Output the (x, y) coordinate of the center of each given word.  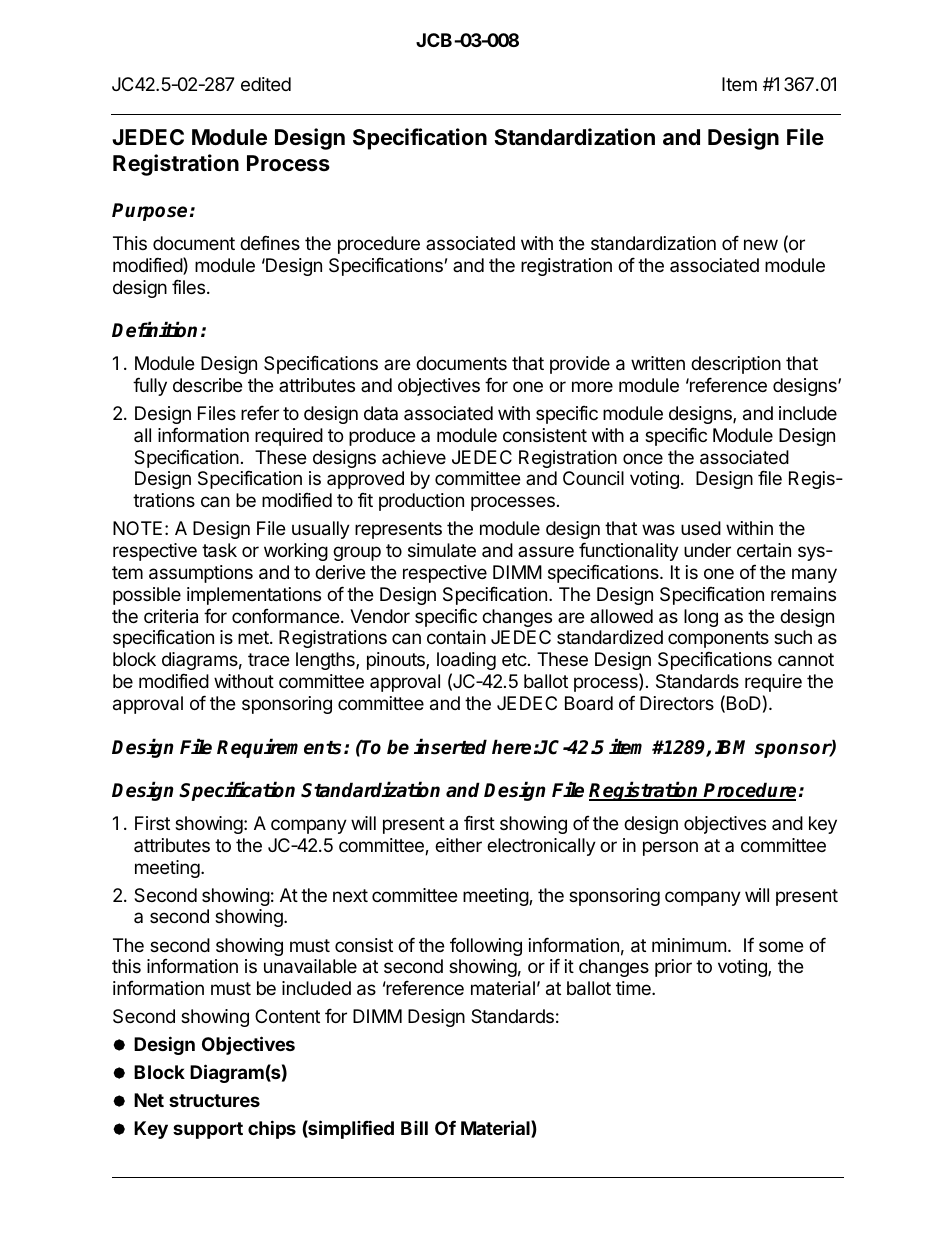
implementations (254, 596)
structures (214, 1100)
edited (266, 84)
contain (456, 637)
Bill (414, 1128)
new (761, 244)
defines (270, 242)
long (701, 618)
